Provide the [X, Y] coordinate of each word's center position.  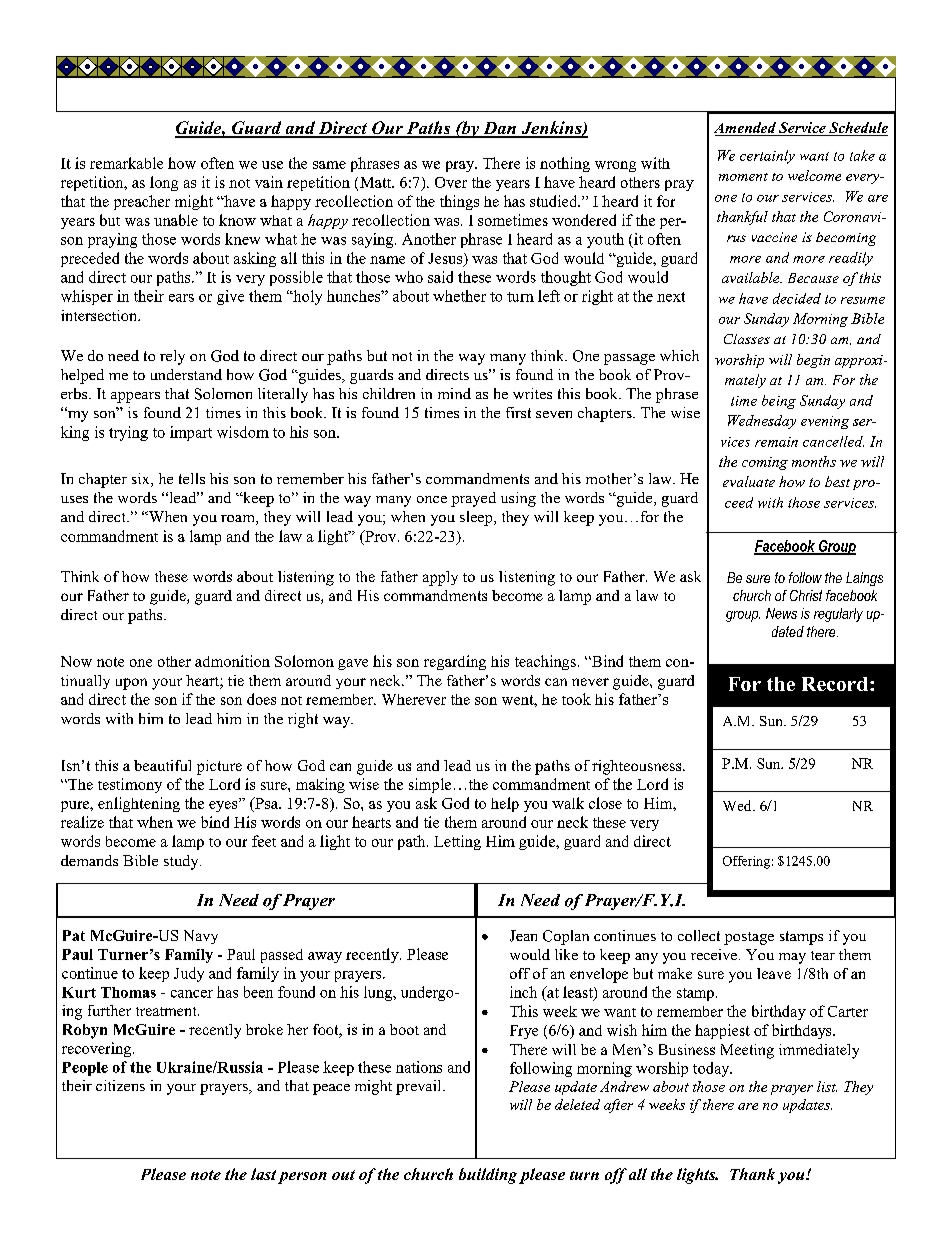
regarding [455, 662]
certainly [767, 157]
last [263, 1174]
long [164, 183]
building [488, 1176]
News [781, 613]
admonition [232, 661]
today [712, 1069]
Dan [499, 129]
